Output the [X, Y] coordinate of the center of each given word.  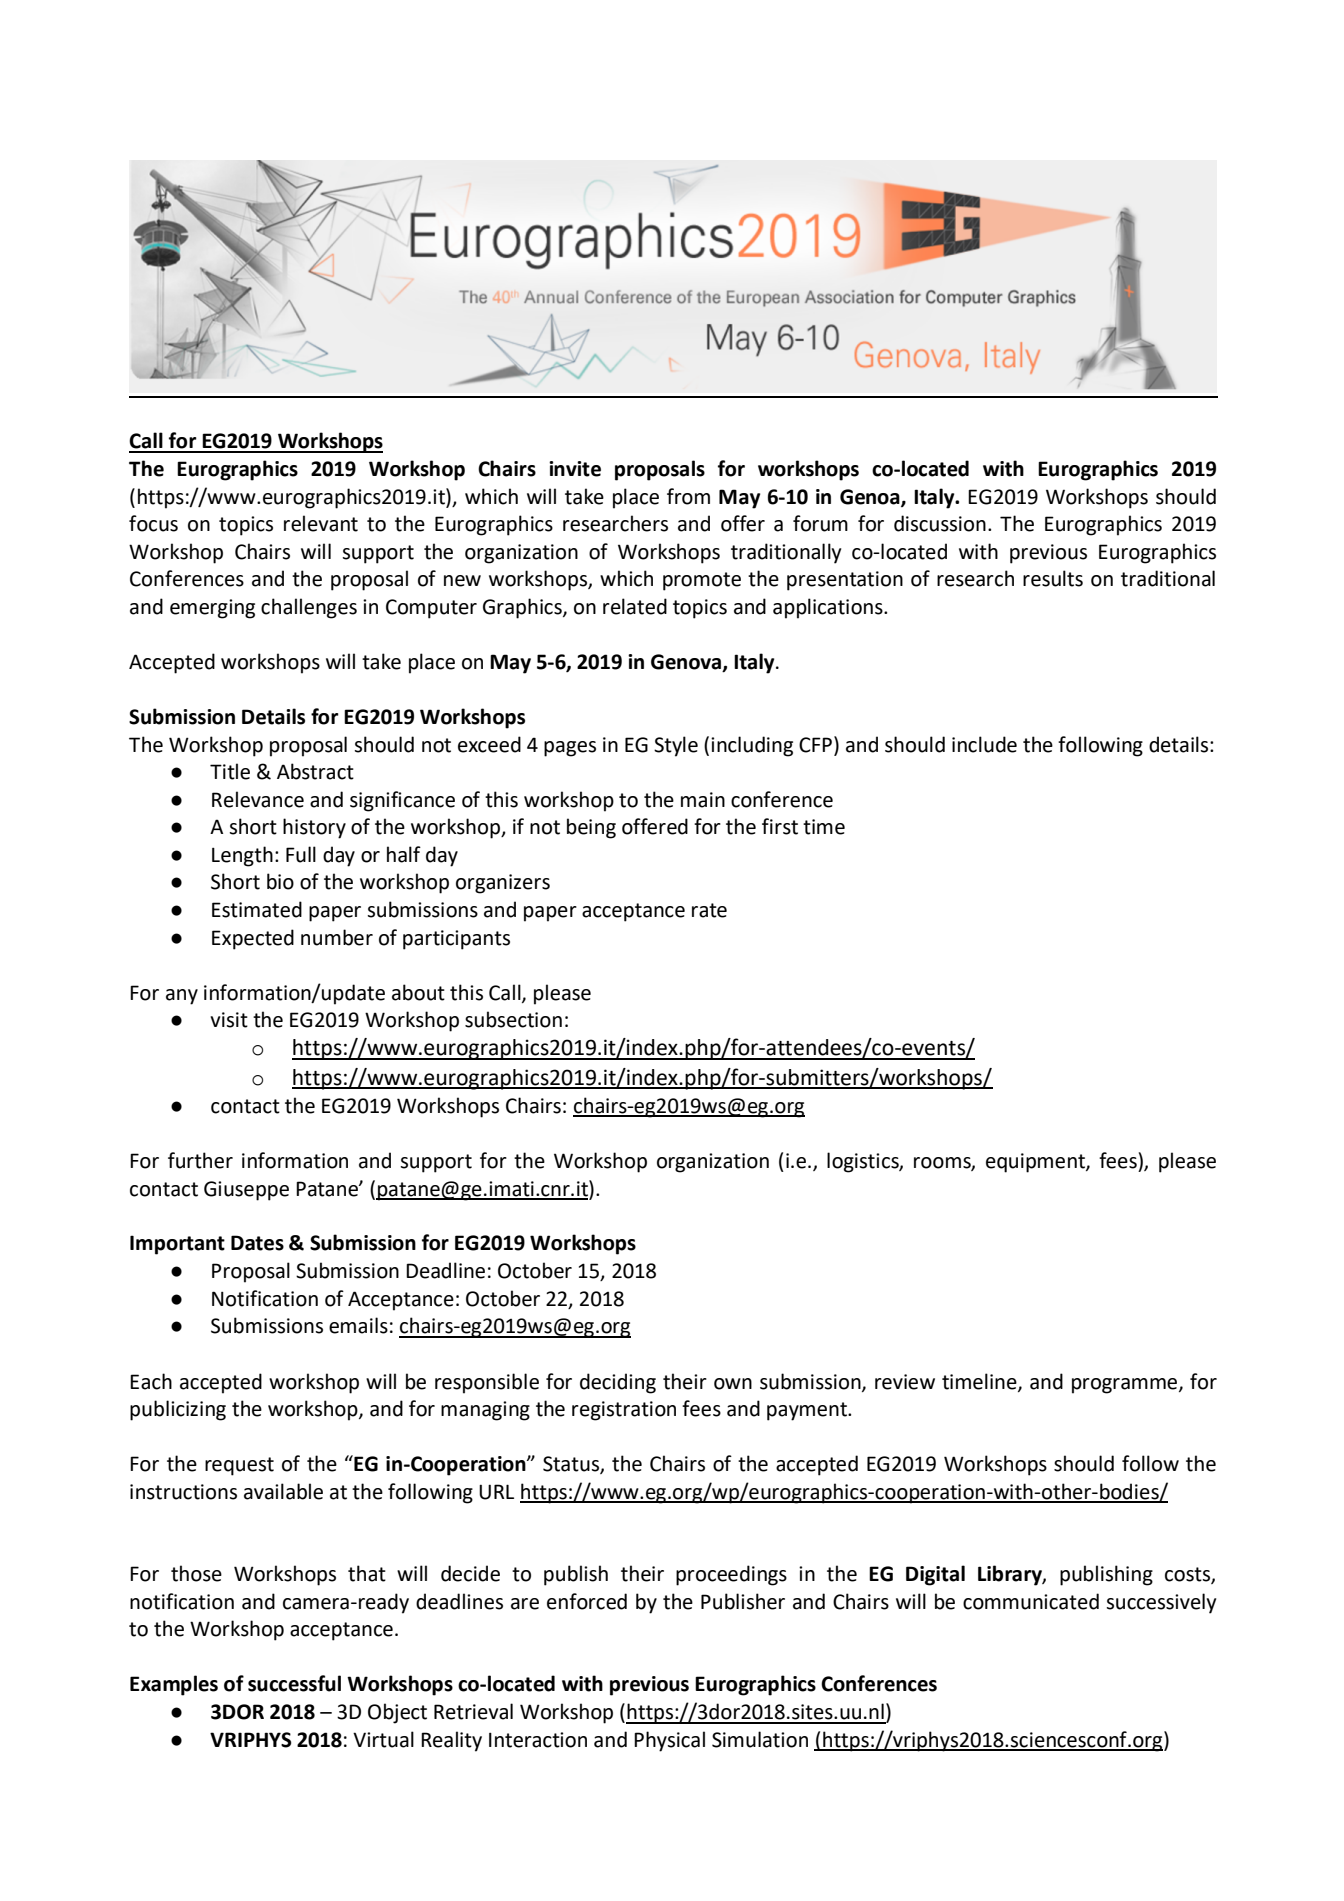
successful [294, 1683]
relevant [321, 523]
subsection [513, 1019]
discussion [940, 523]
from [688, 496]
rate [709, 910]
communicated [1031, 1601]
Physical [669, 1741]
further [200, 1160]
